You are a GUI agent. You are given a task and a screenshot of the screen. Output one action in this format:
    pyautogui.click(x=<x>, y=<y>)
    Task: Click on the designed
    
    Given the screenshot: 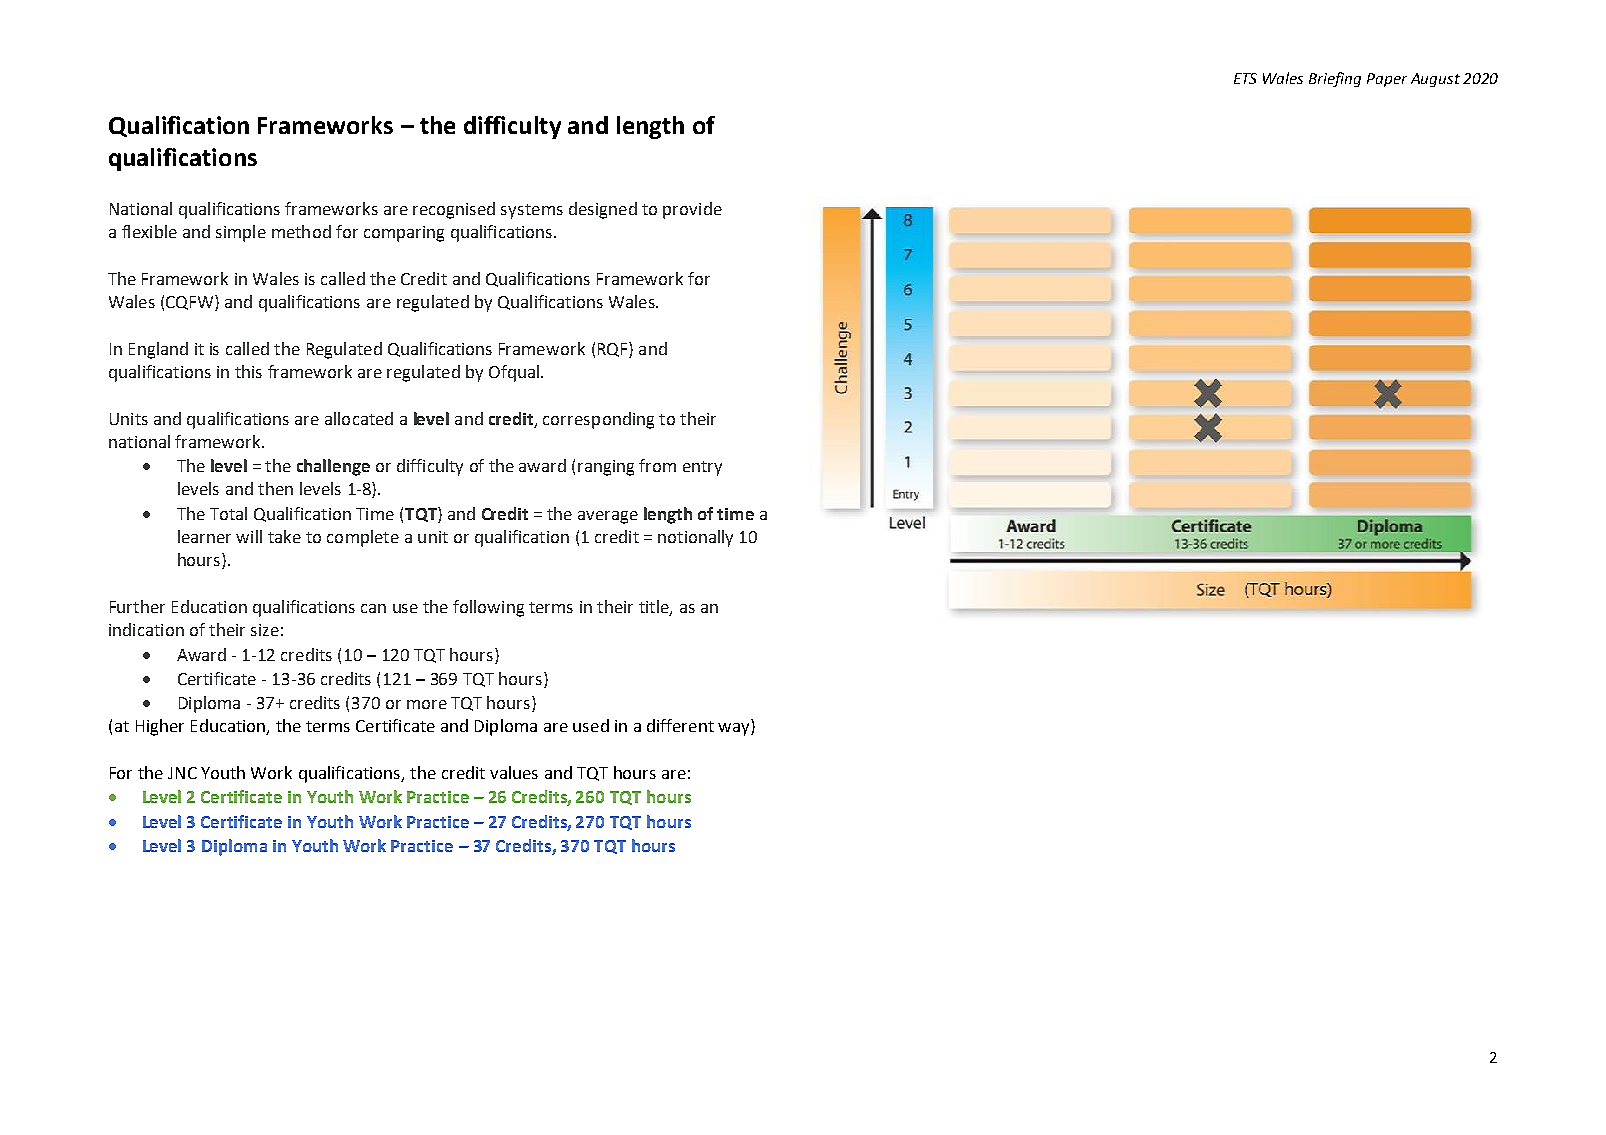 What is the action you would take?
    pyautogui.click(x=603, y=210)
